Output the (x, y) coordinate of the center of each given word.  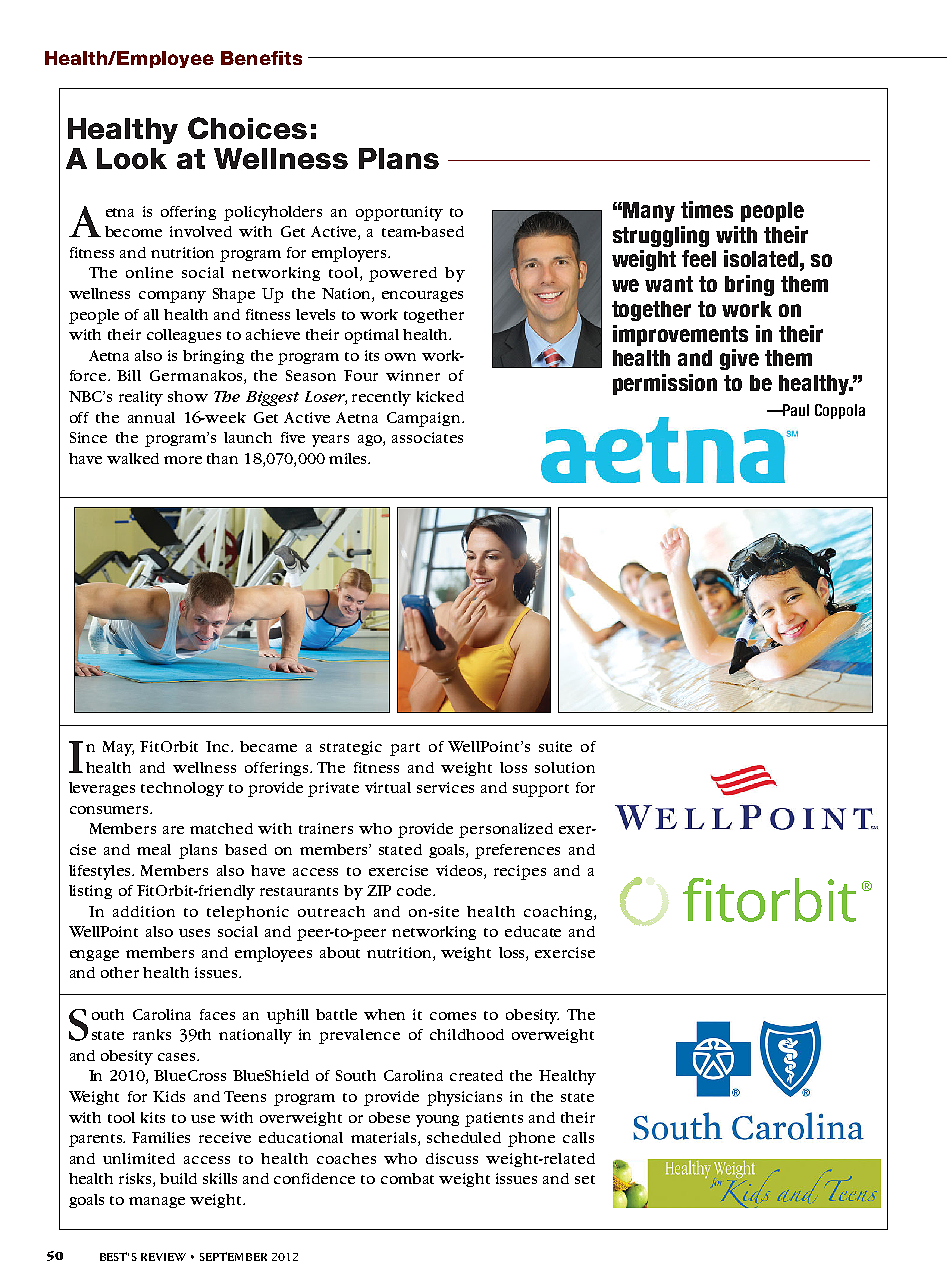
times (707, 209)
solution (565, 767)
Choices (247, 128)
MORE (183, 460)
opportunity (399, 213)
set (585, 1179)
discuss (452, 1158)
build (178, 1178)
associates (427, 437)
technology (182, 789)
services (445, 787)
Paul (795, 410)
